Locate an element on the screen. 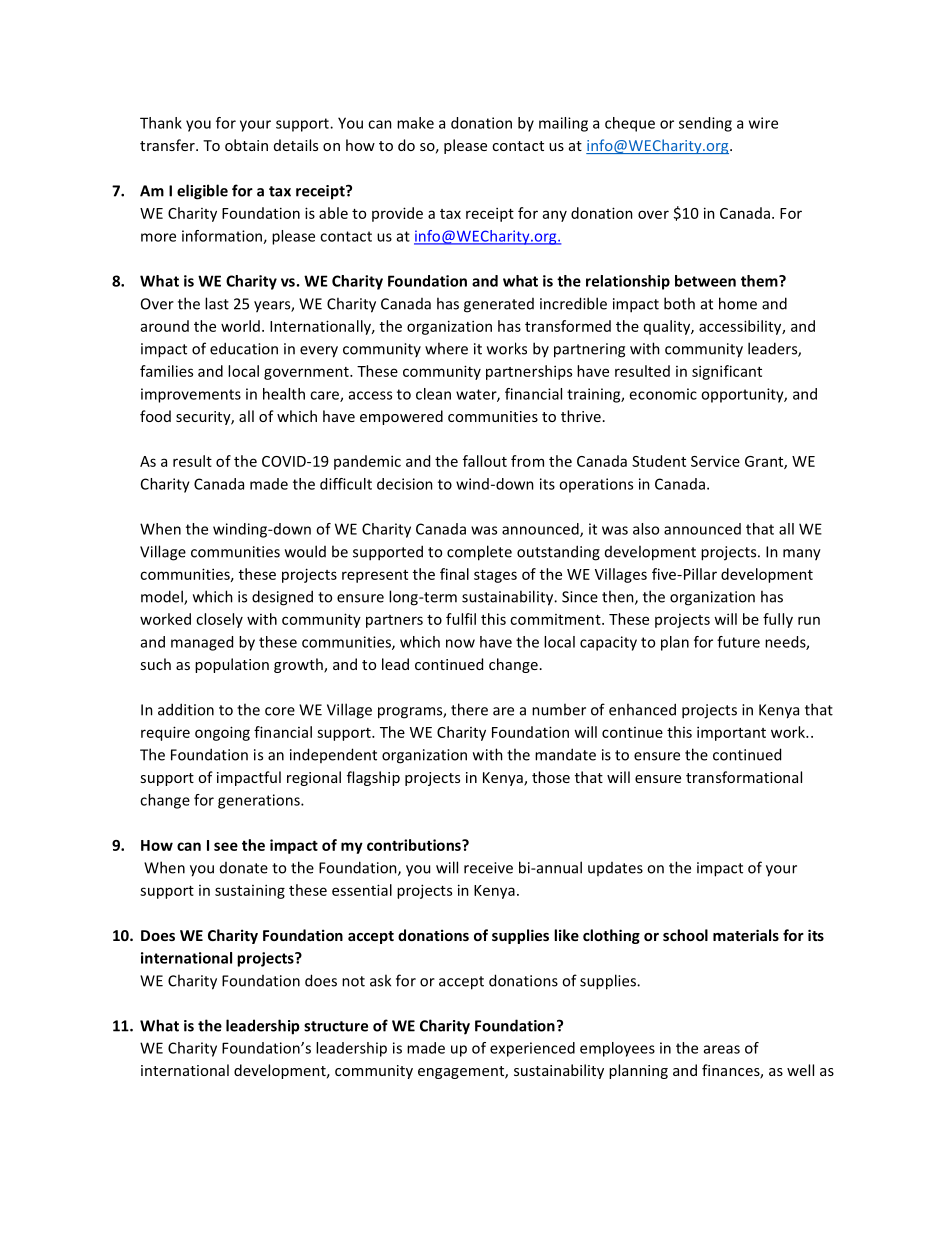 Image resolution: width=952 pixels, height=1233 pixels. areas is located at coordinates (722, 1049).
